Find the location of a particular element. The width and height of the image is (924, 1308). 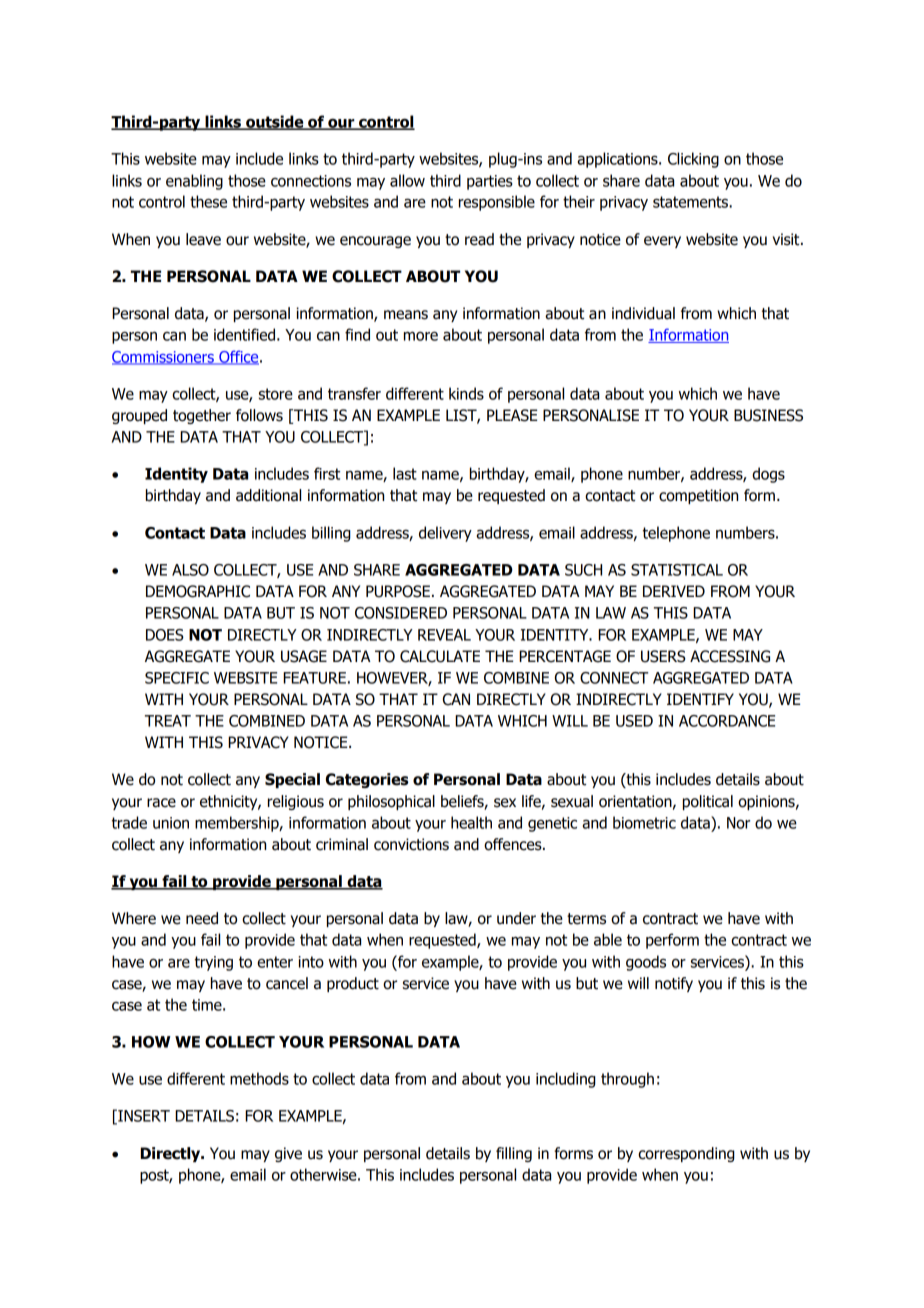

filling is located at coordinates (514, 1154).
